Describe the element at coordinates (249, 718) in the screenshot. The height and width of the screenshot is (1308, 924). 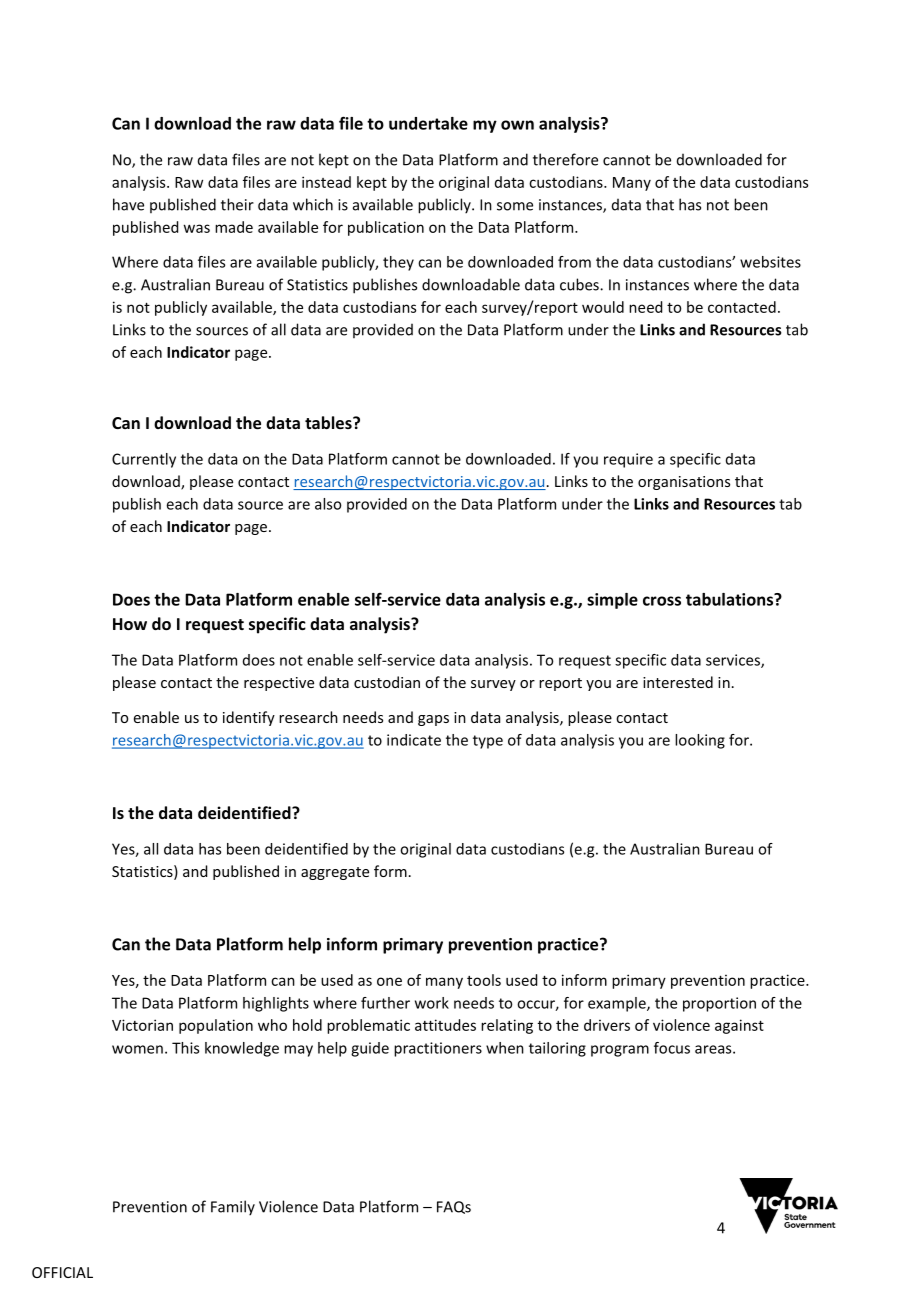
I see `identify` at that location.
